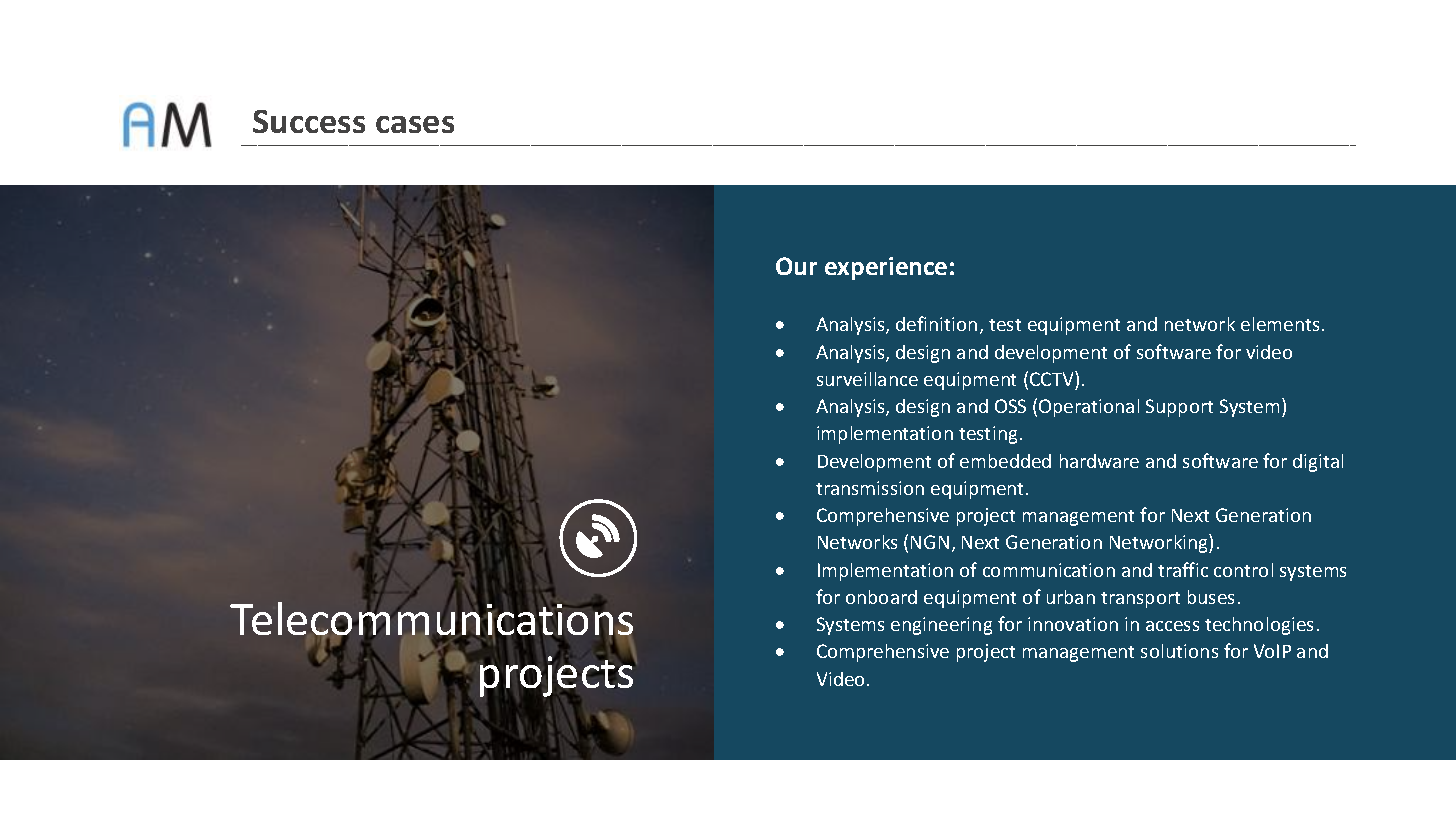  What do you see at coordinates (881, 597) in the image?
I see `onboard` at bounding box center [881, 597].
